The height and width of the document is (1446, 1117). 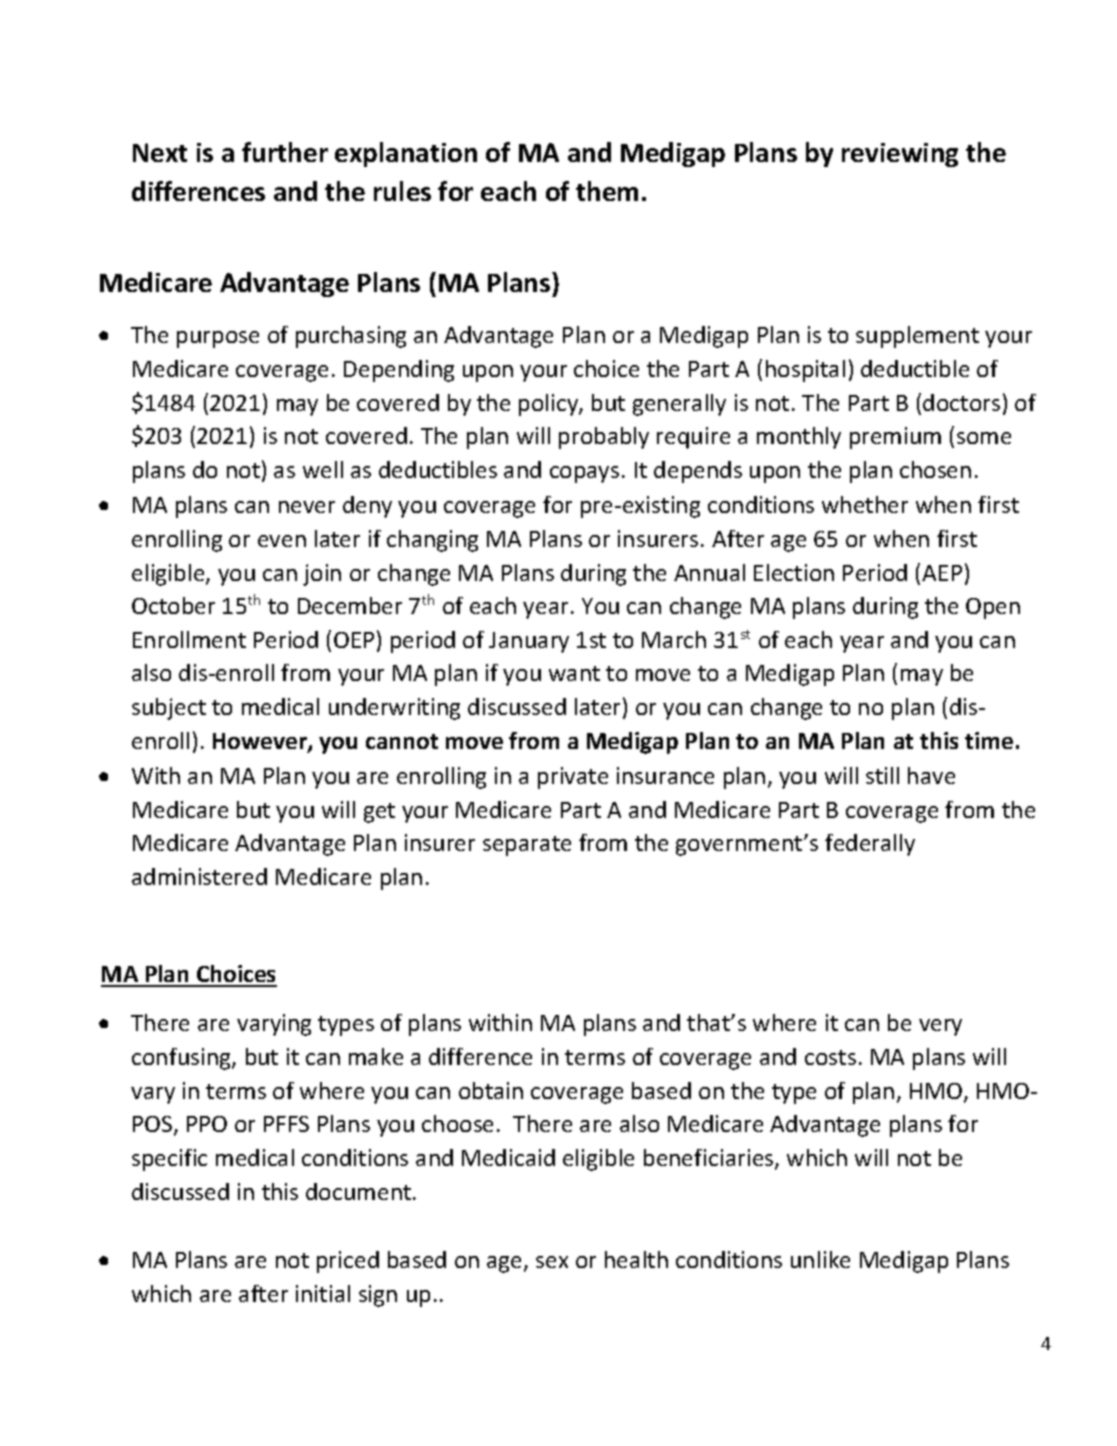 What do you see at coordinates (900, 155) in the document?
I see `reviewing` at bounding box center [900, 155].
